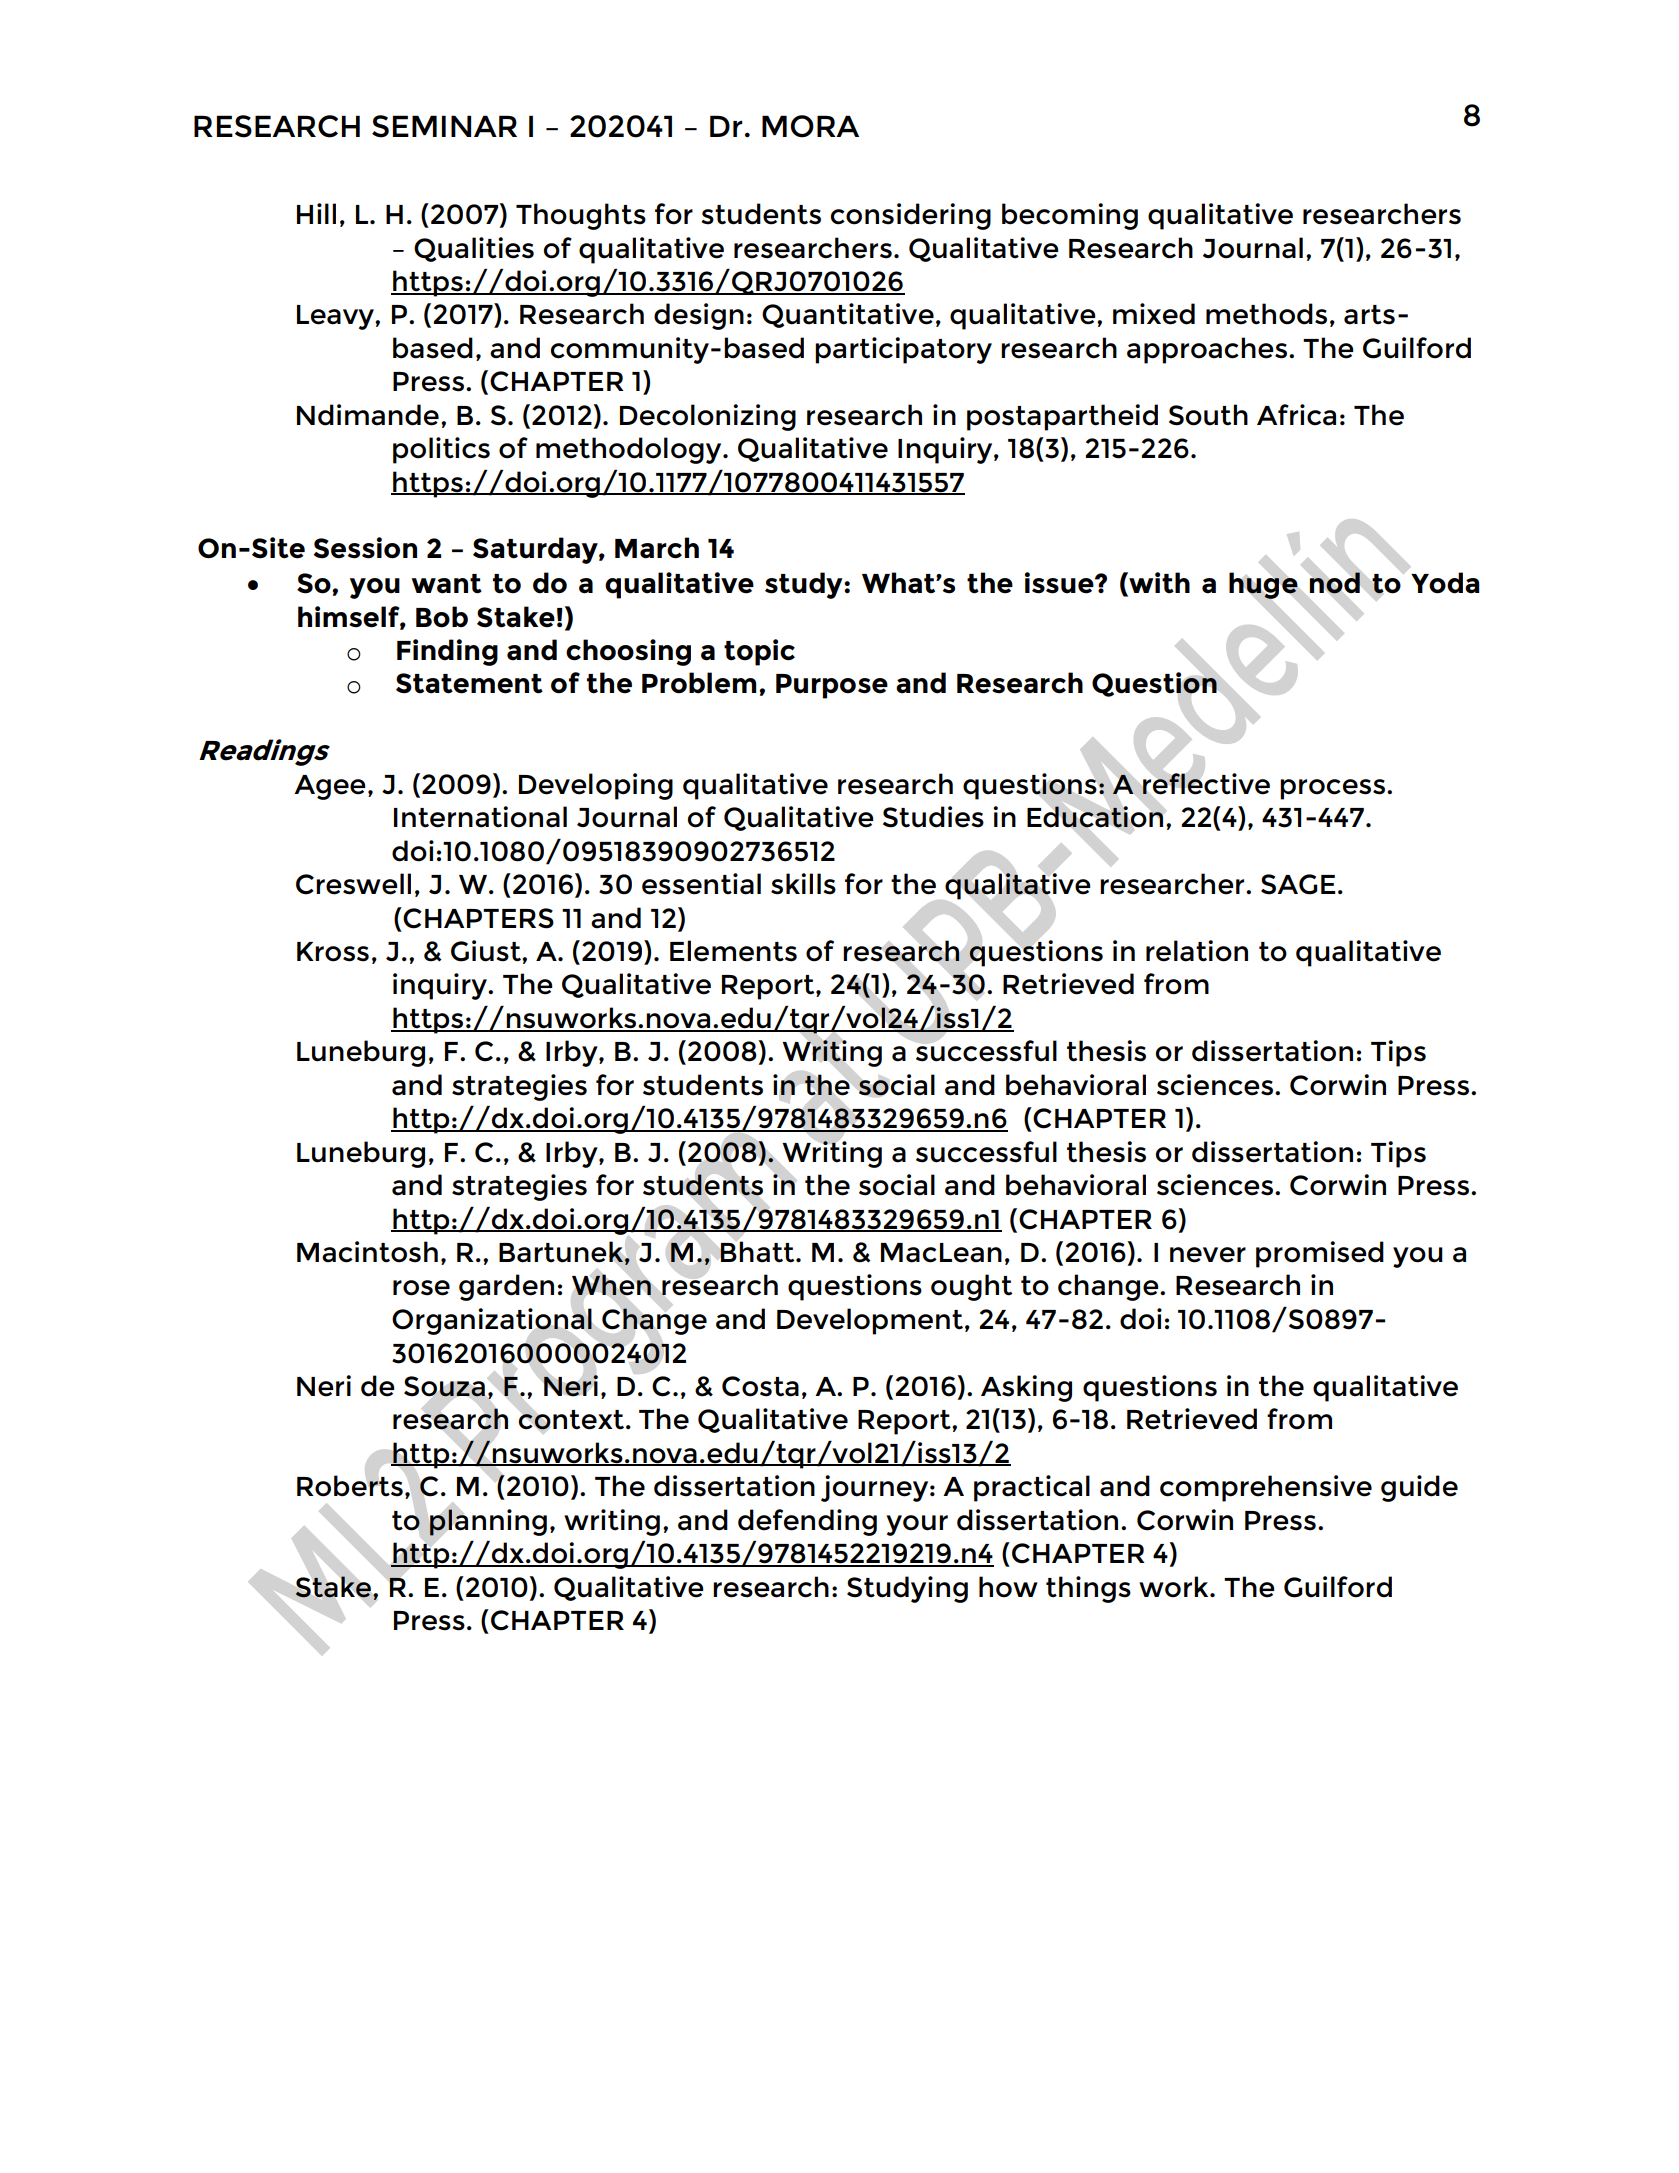 The width and height of the image is (1679, 2173). Describe the element at coordinates (1266, 314) in the image. I see `methods` at that location.
